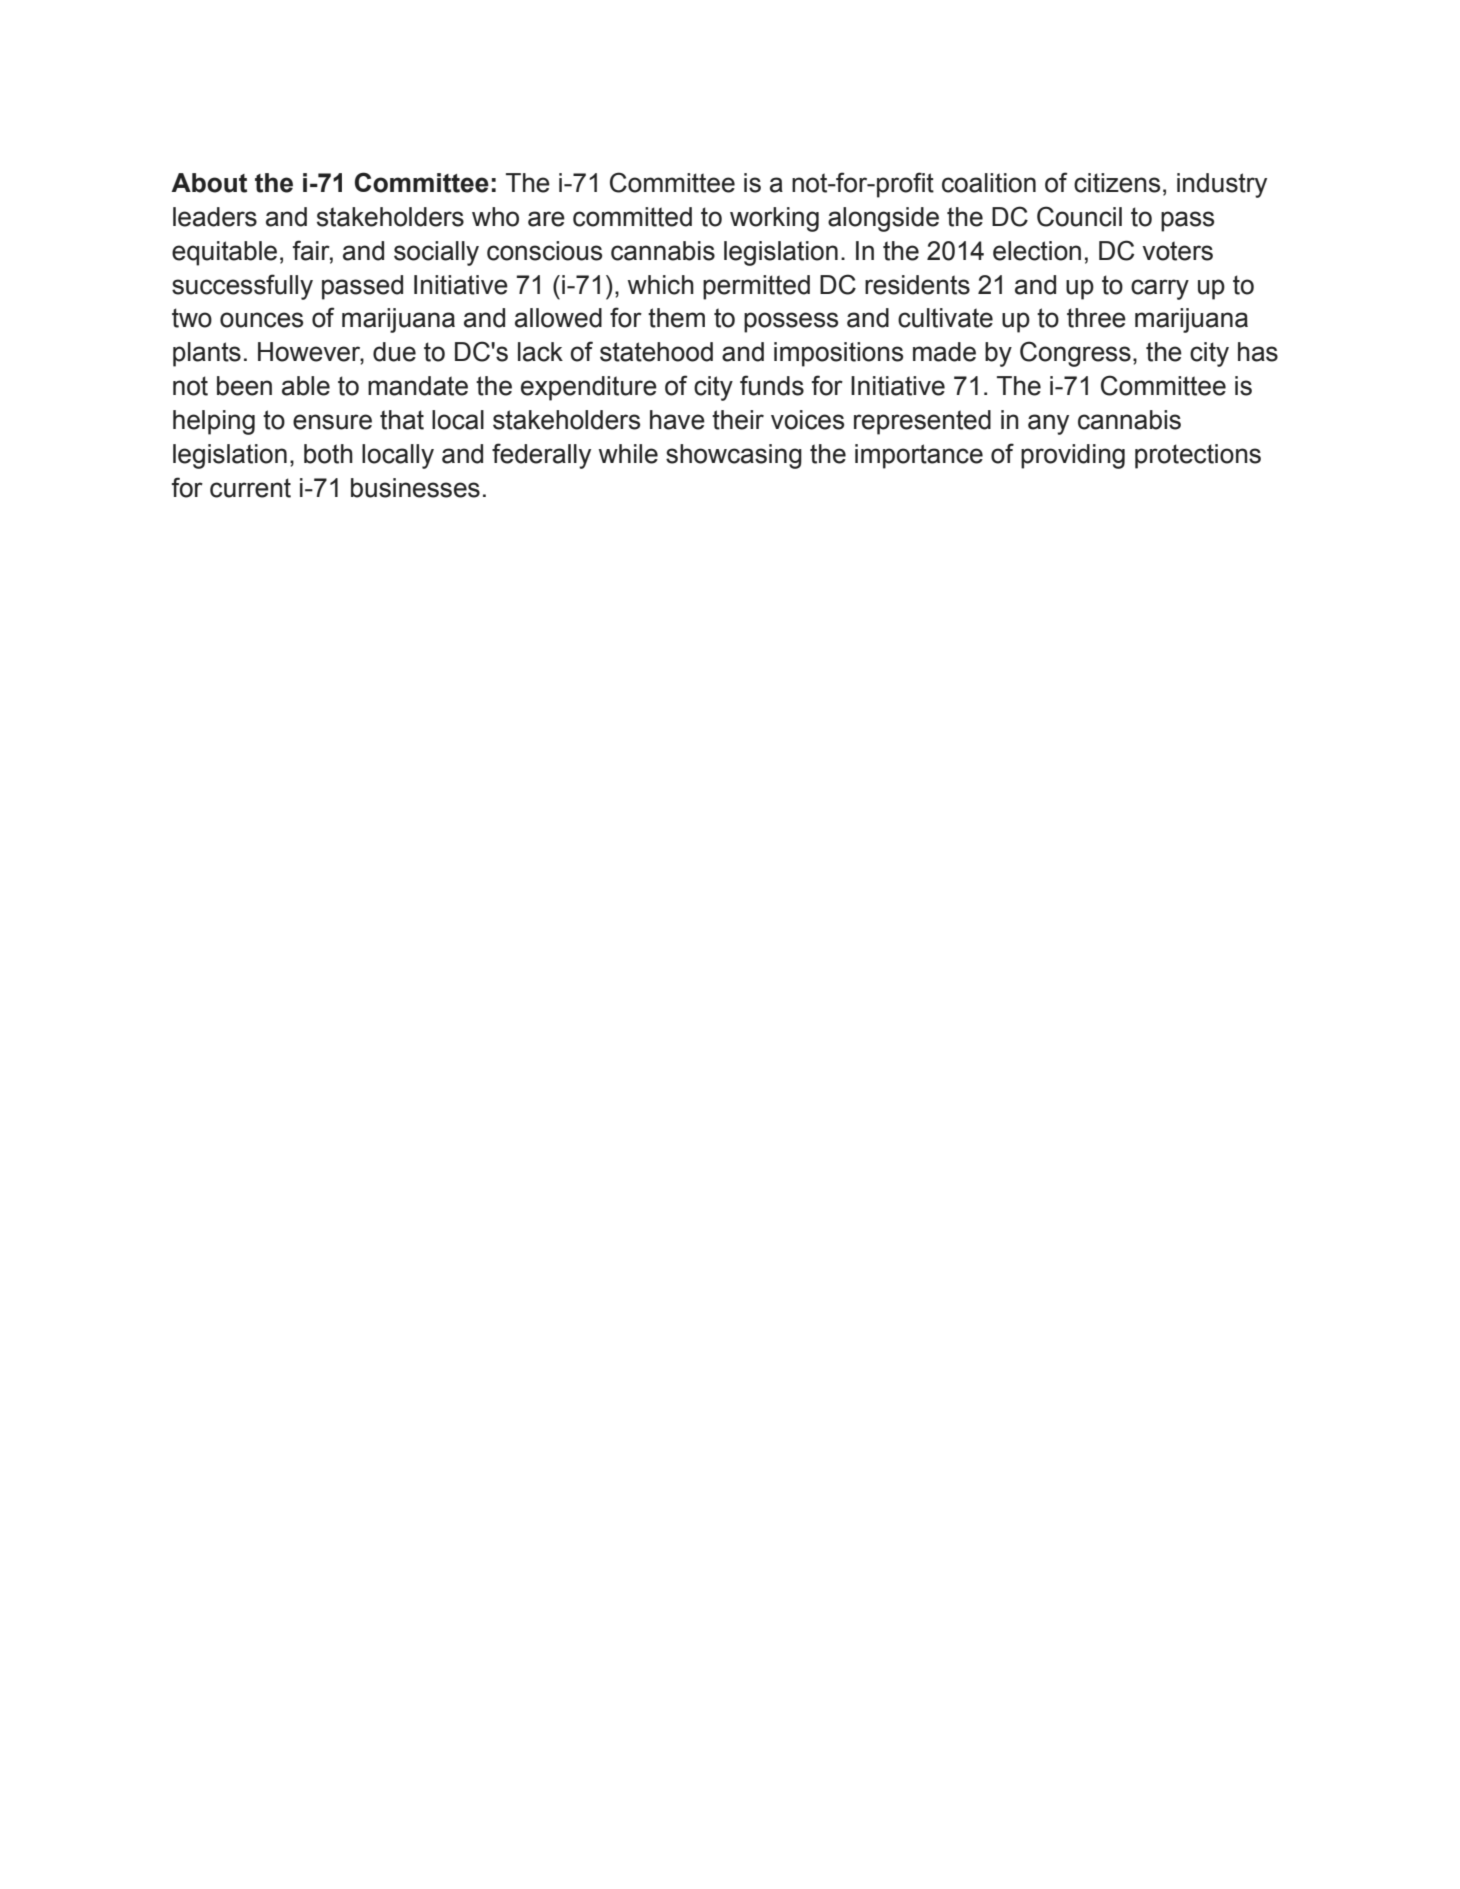  What do you see at coordinates (632, 217) in the screenshot?
I see `committed` at bounding box center [632, 217].
